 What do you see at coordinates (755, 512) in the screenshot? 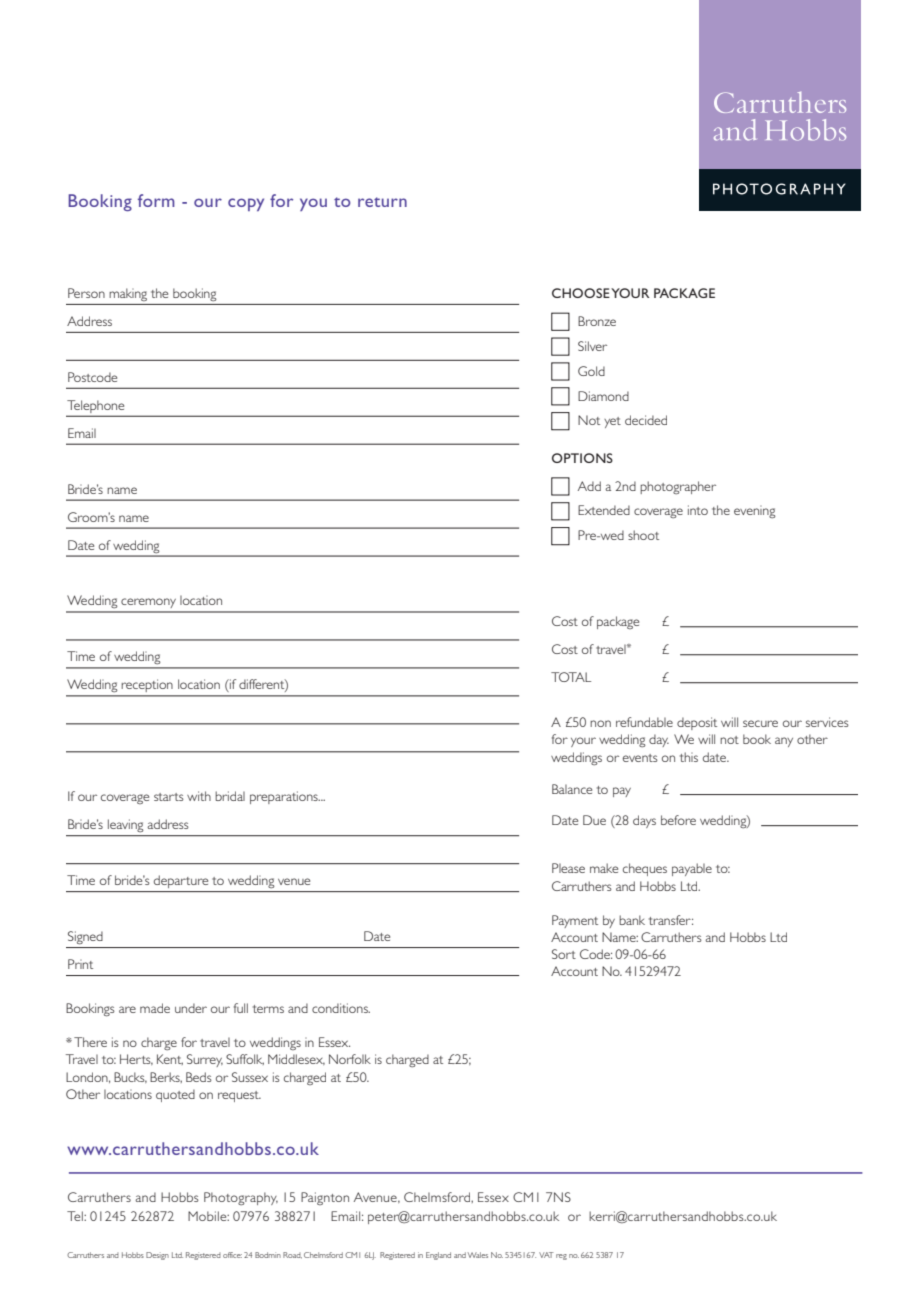
I see `evening` at bounding box center [755, 512].
